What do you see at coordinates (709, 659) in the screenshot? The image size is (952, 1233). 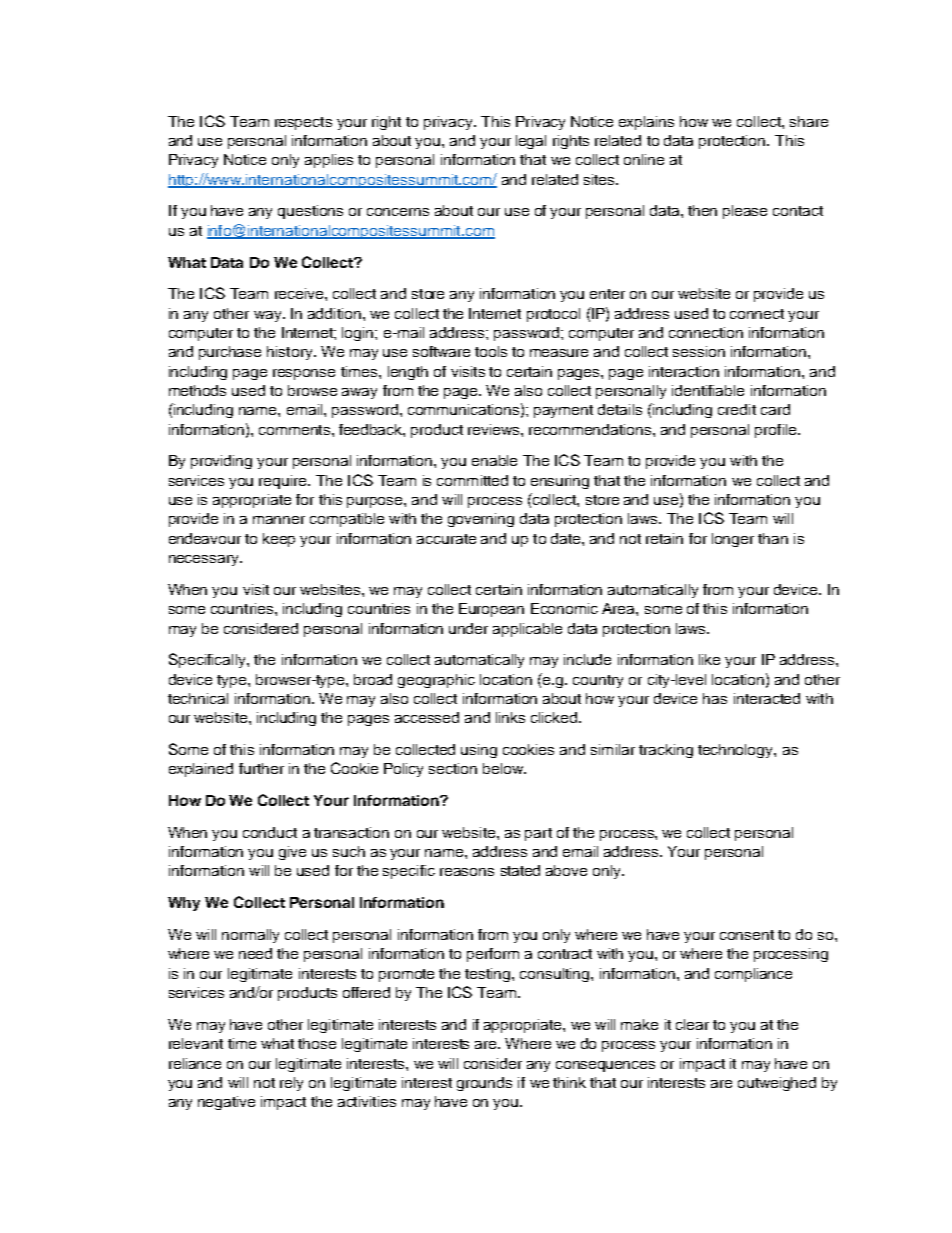 I see `like` at bounding box center [709, 659].
